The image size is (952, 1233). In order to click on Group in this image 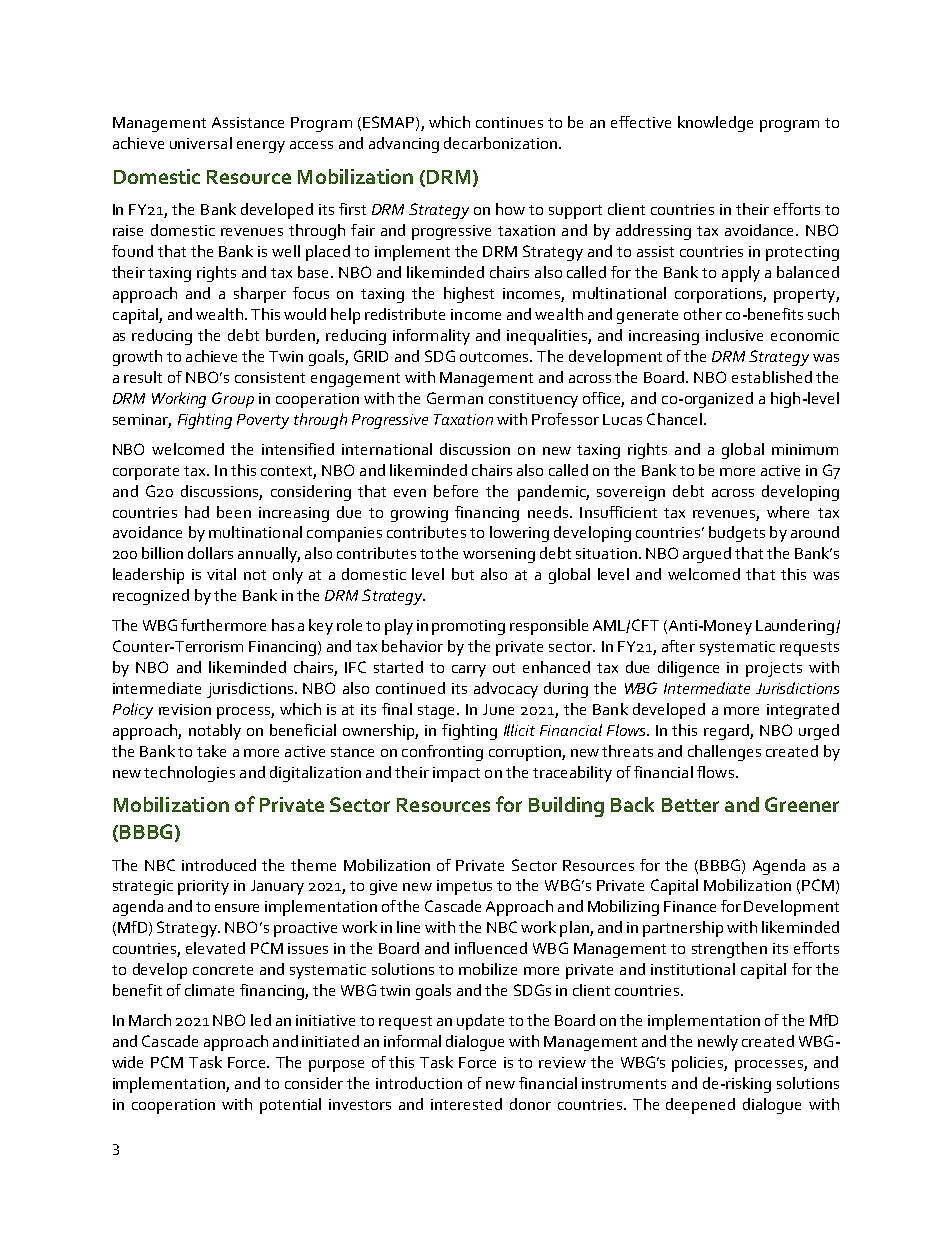, I will do `click(233, 400)`.
